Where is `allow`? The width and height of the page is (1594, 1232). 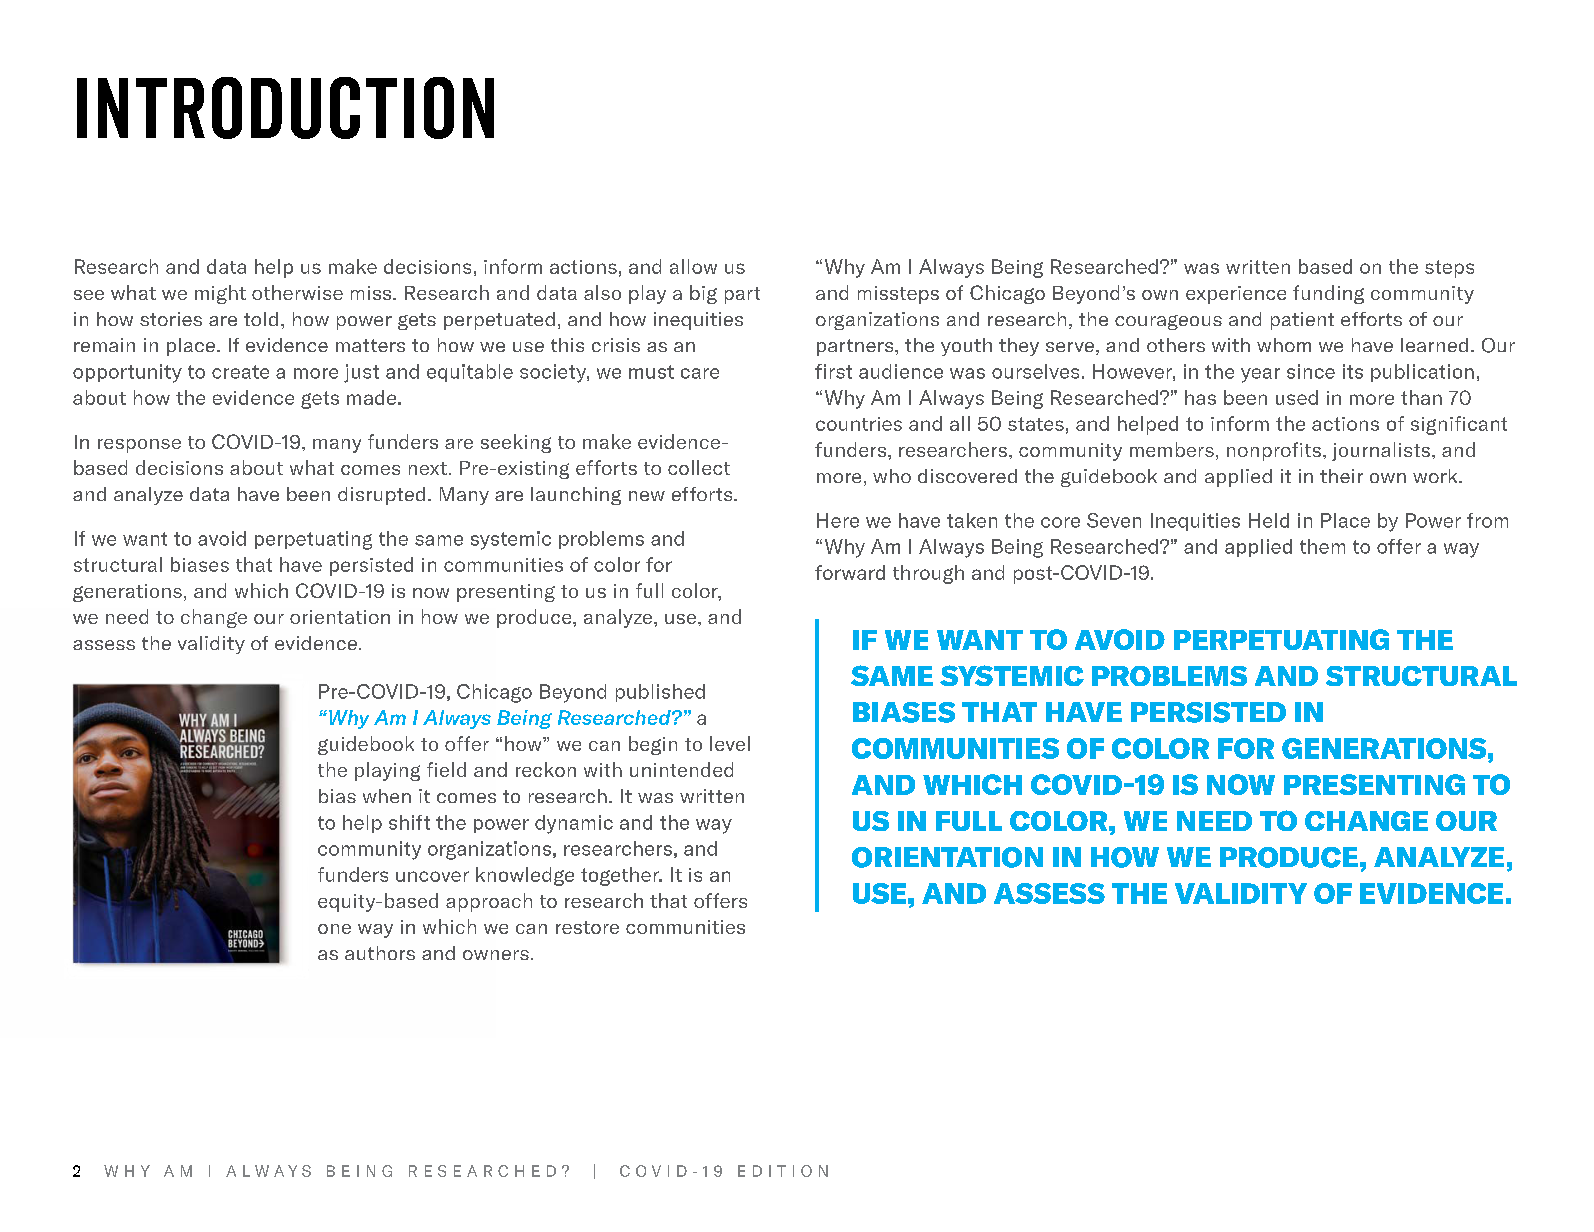 allow is located at coordinates (693, 266).
